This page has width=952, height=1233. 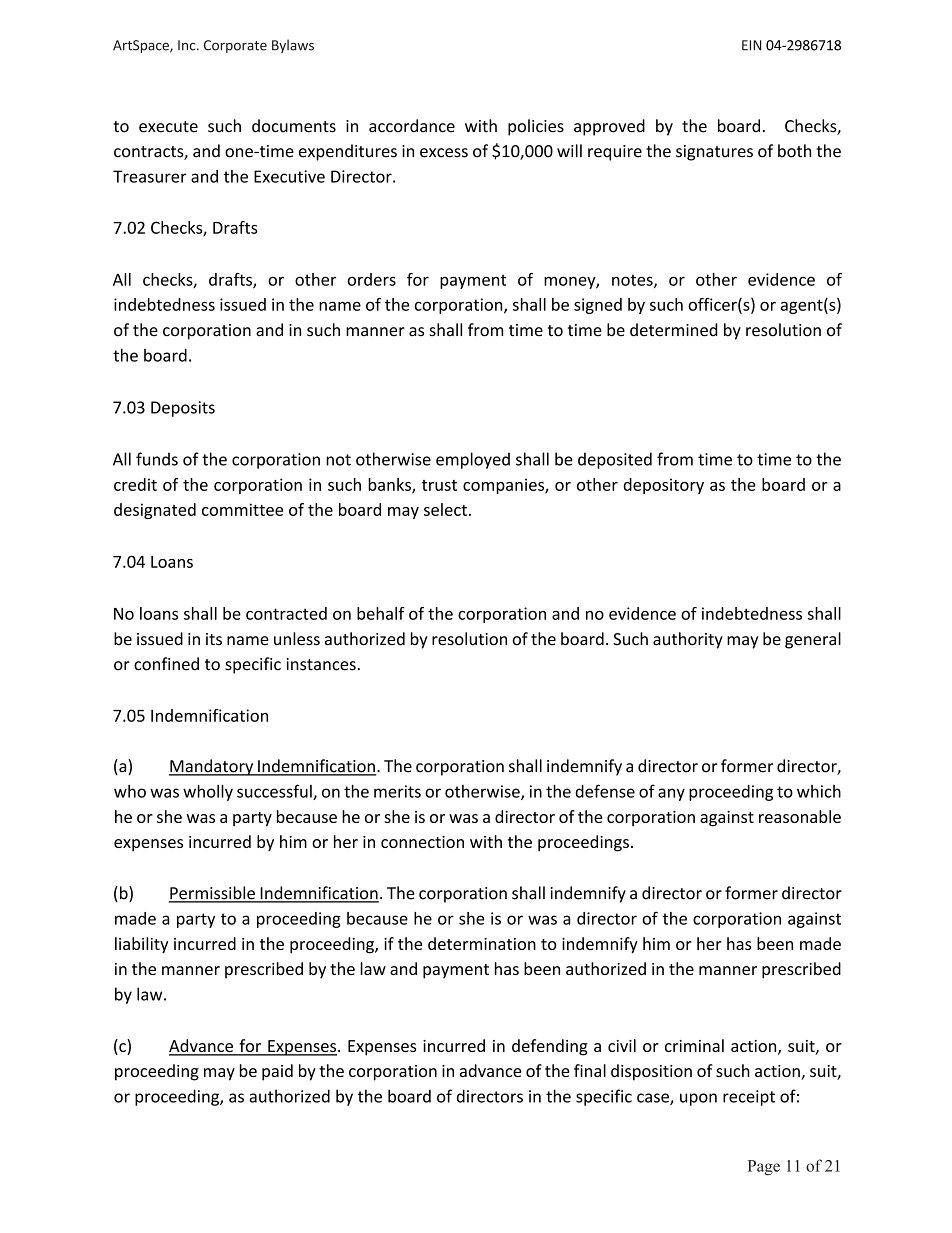 What do you see at coordinates (800, 816) in the page?
I see `reasonable` at bounding box center [800, 816].
